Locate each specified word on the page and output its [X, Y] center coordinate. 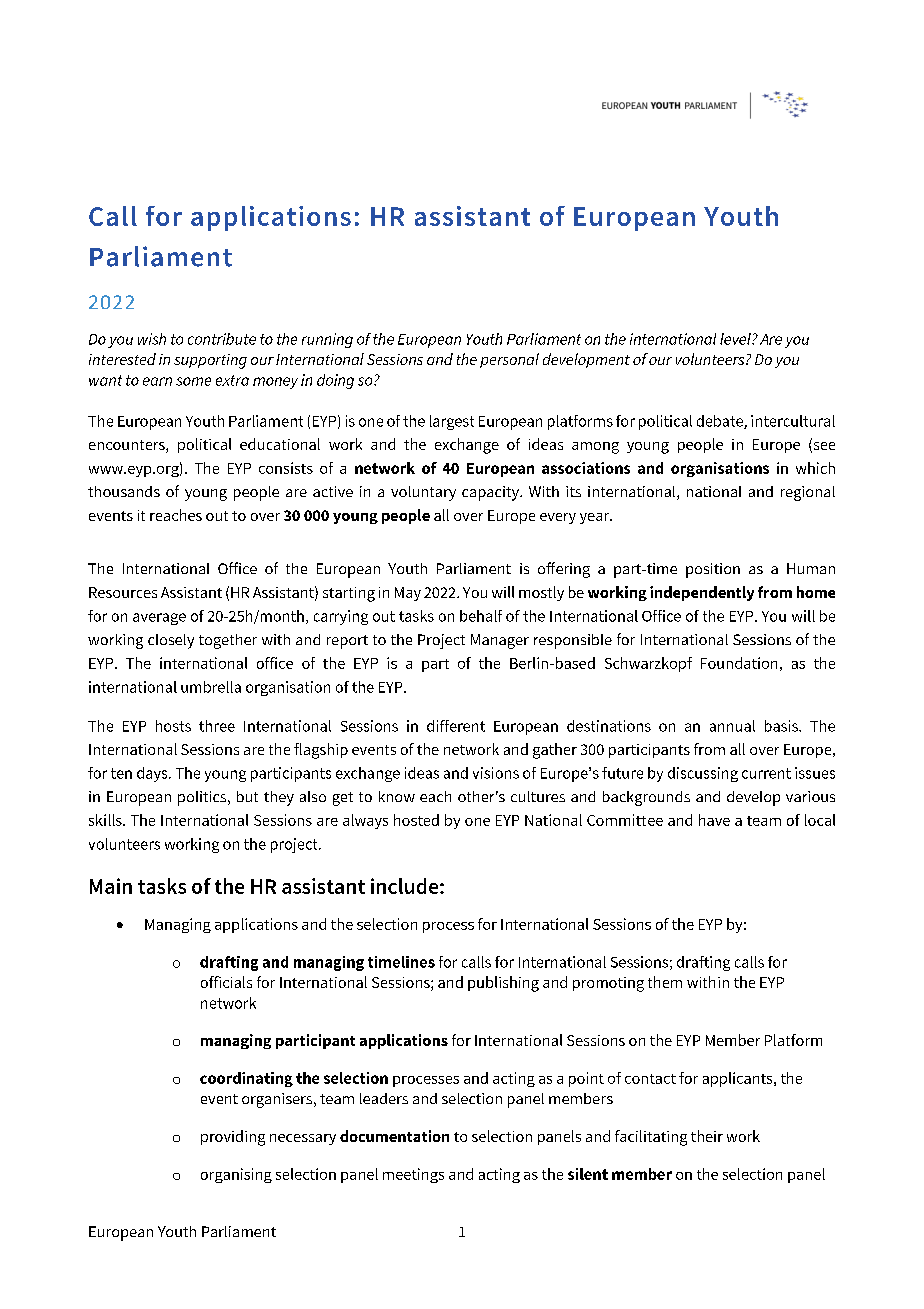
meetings [413, 1175]
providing [233, 1138]
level [736, 339]
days [153, 774]
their [707, 1136]
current [766, 773]
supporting [210, 361]
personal [509, 360]
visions [496, 773]
